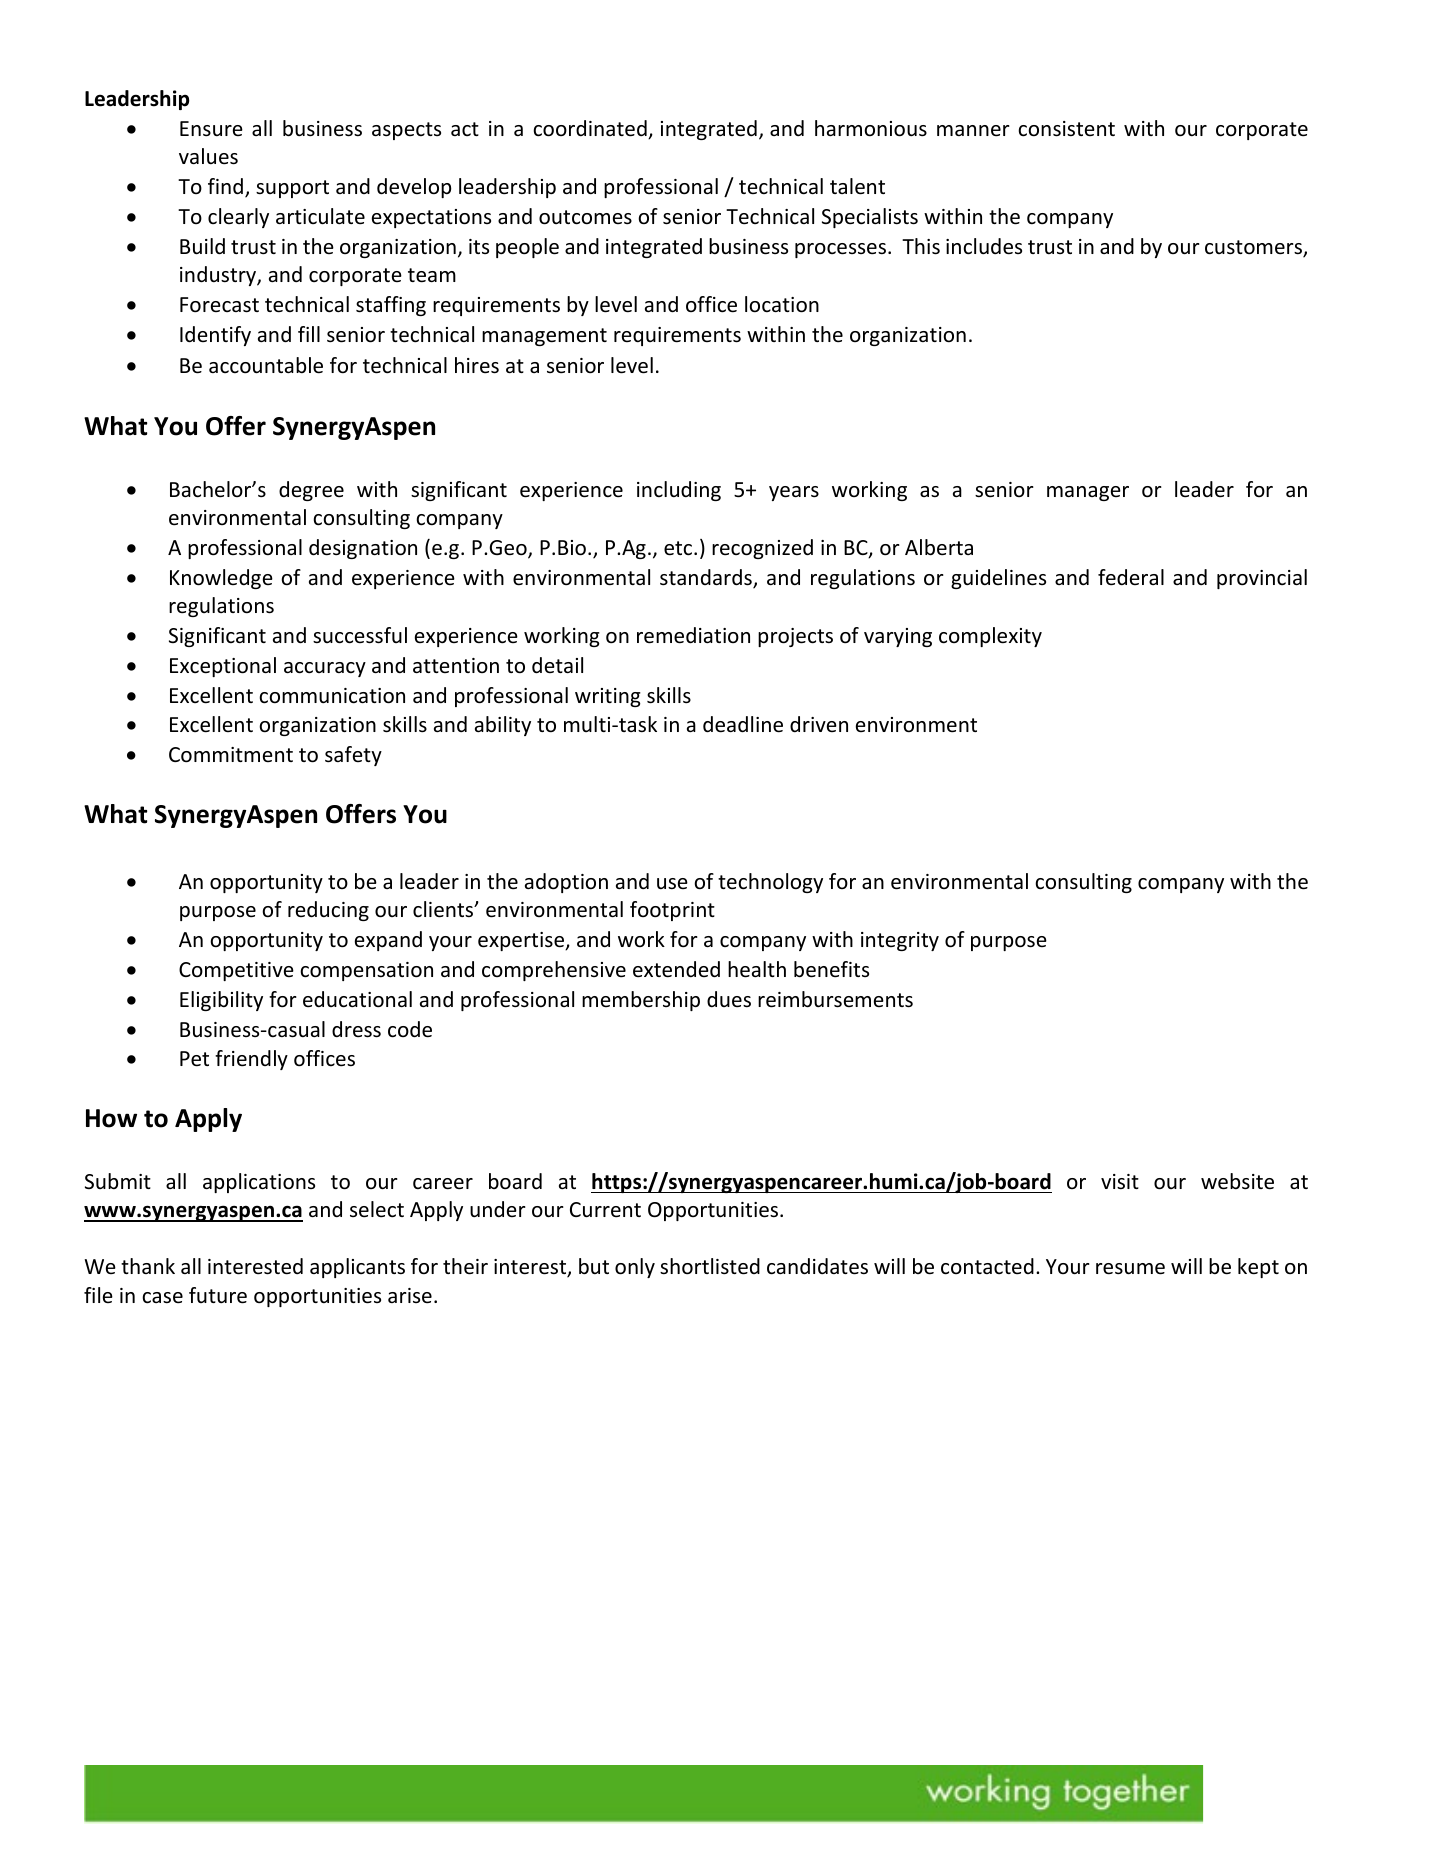 The image size is (1429, 1850). Describe the element at coordinates (710, 1266) in the image. I see `shortlisted` at that location.
